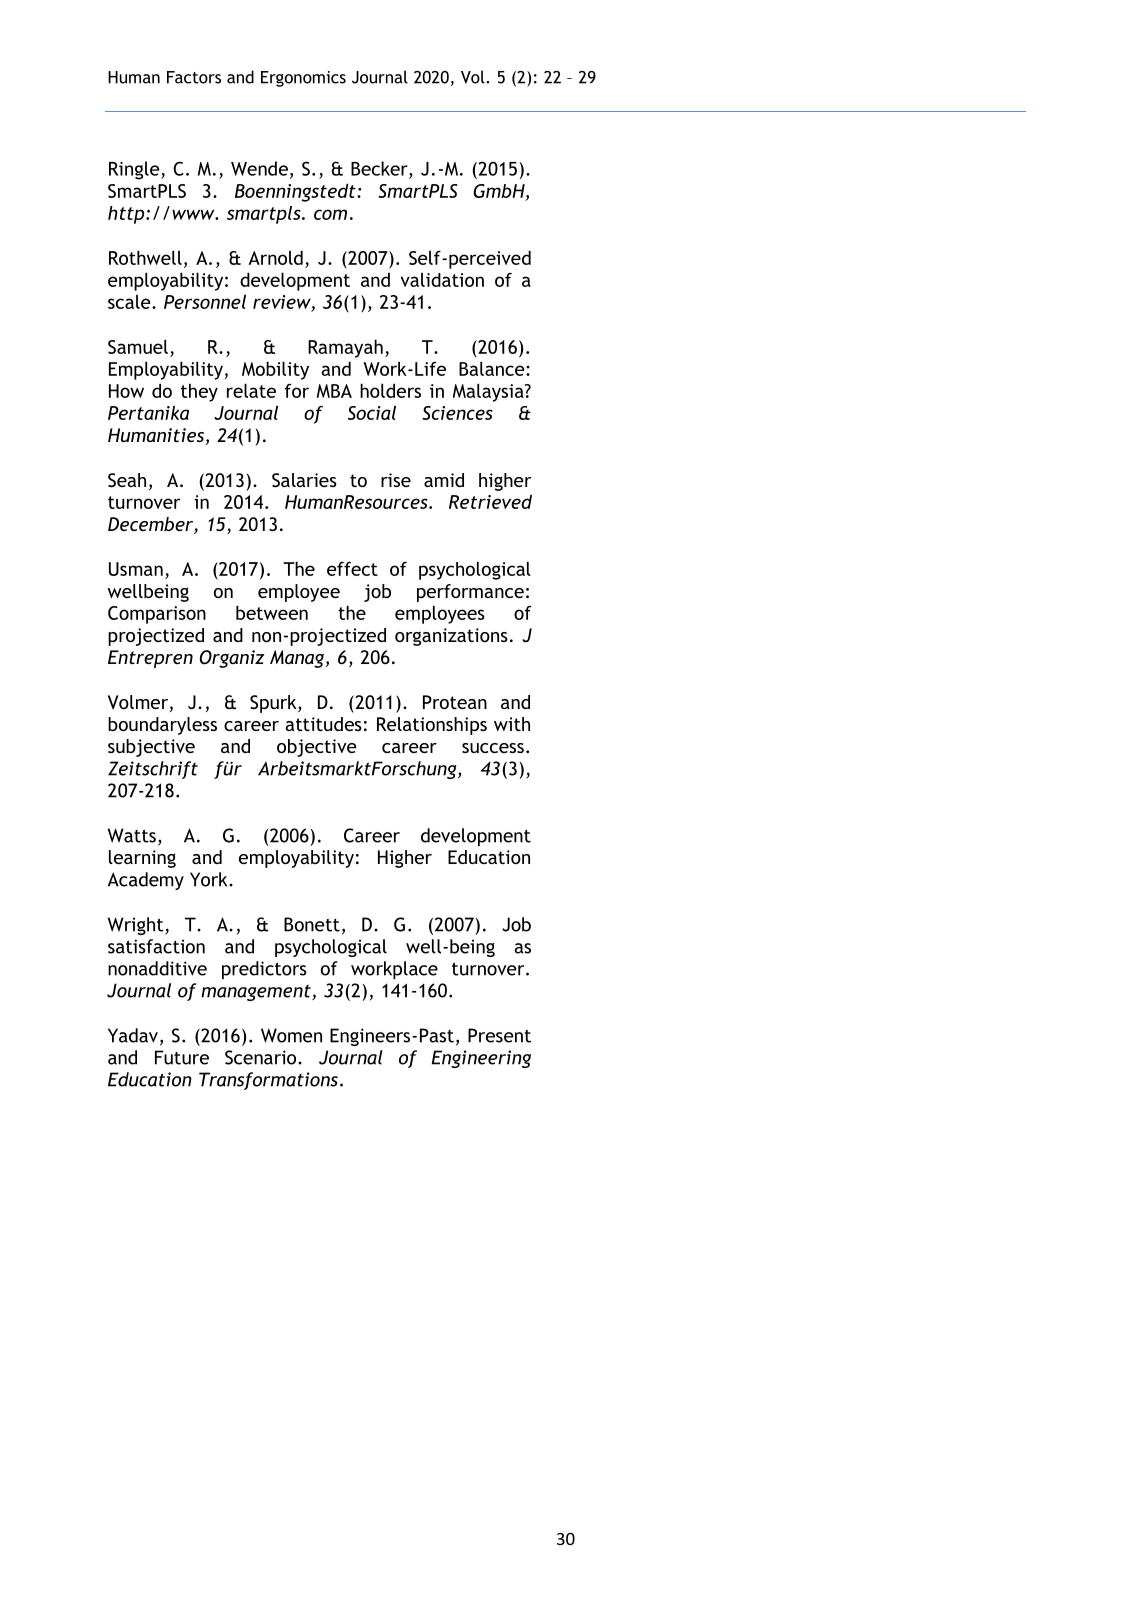 This screenshot has width=1131, height=1600. Describe the element at coordinates (303, 79) in the screenshot. I see `Ergonomics` at that location.
